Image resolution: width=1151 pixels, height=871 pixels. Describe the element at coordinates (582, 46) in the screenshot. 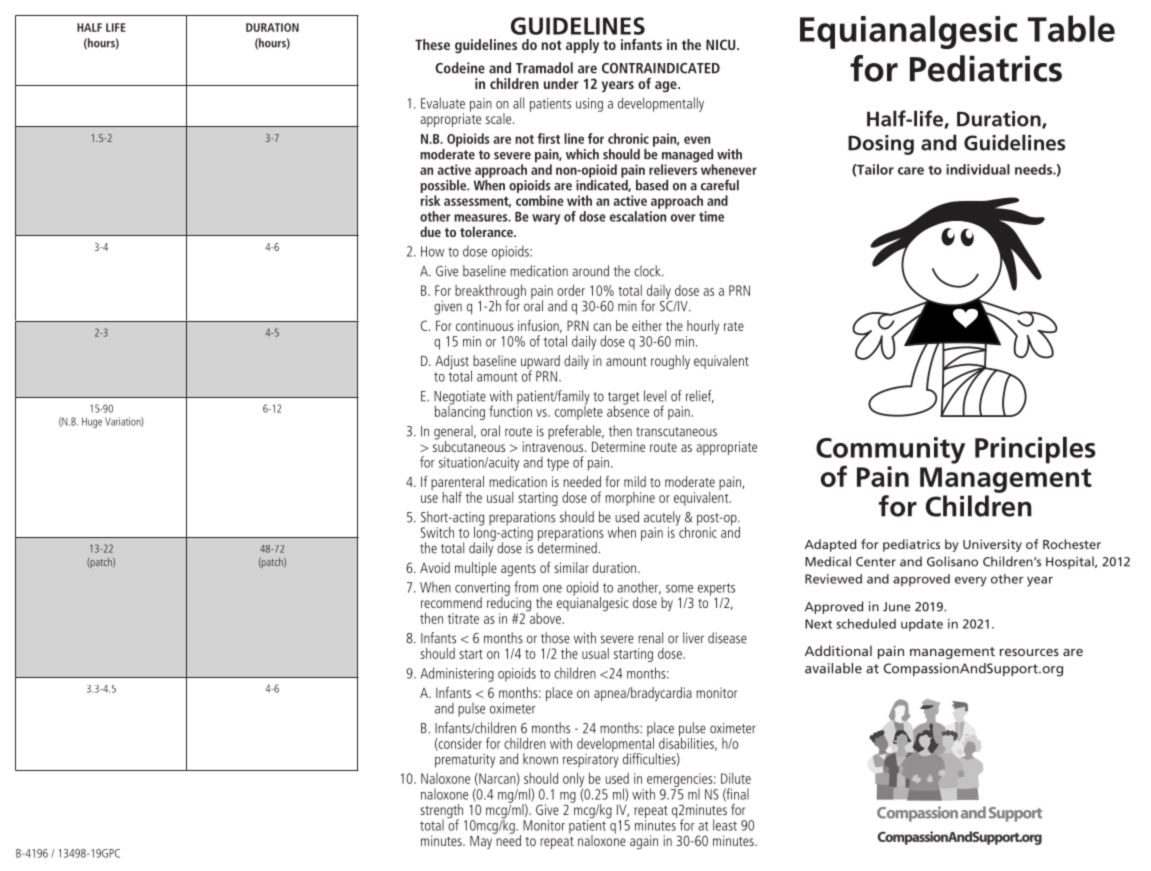

I see `apply` at that location.
